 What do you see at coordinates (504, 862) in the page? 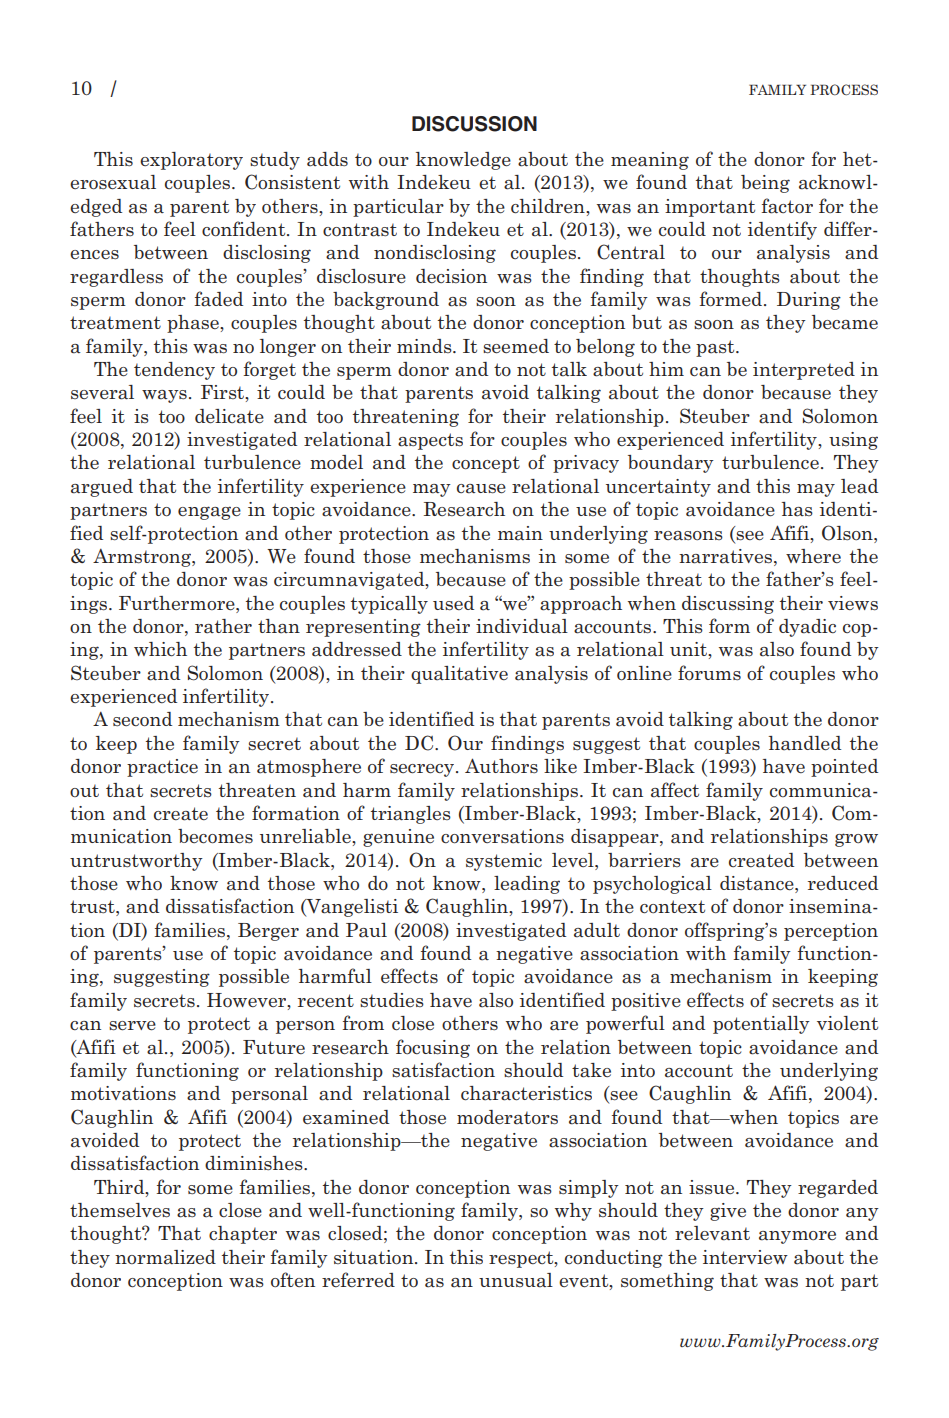
I see `systemic` at bounding box center [504, 862].
